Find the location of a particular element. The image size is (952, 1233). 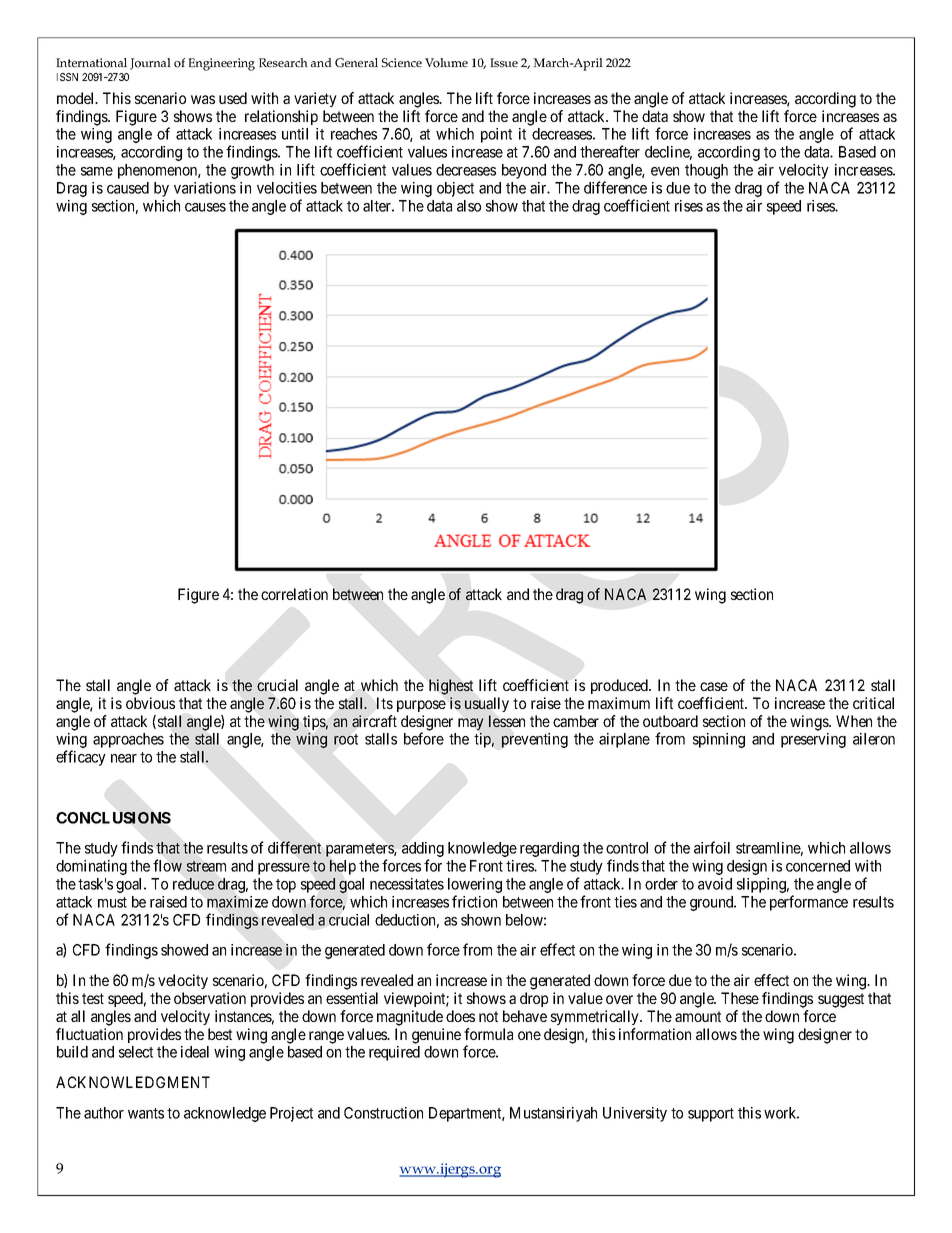

was is located at coordinates (203, 99).
